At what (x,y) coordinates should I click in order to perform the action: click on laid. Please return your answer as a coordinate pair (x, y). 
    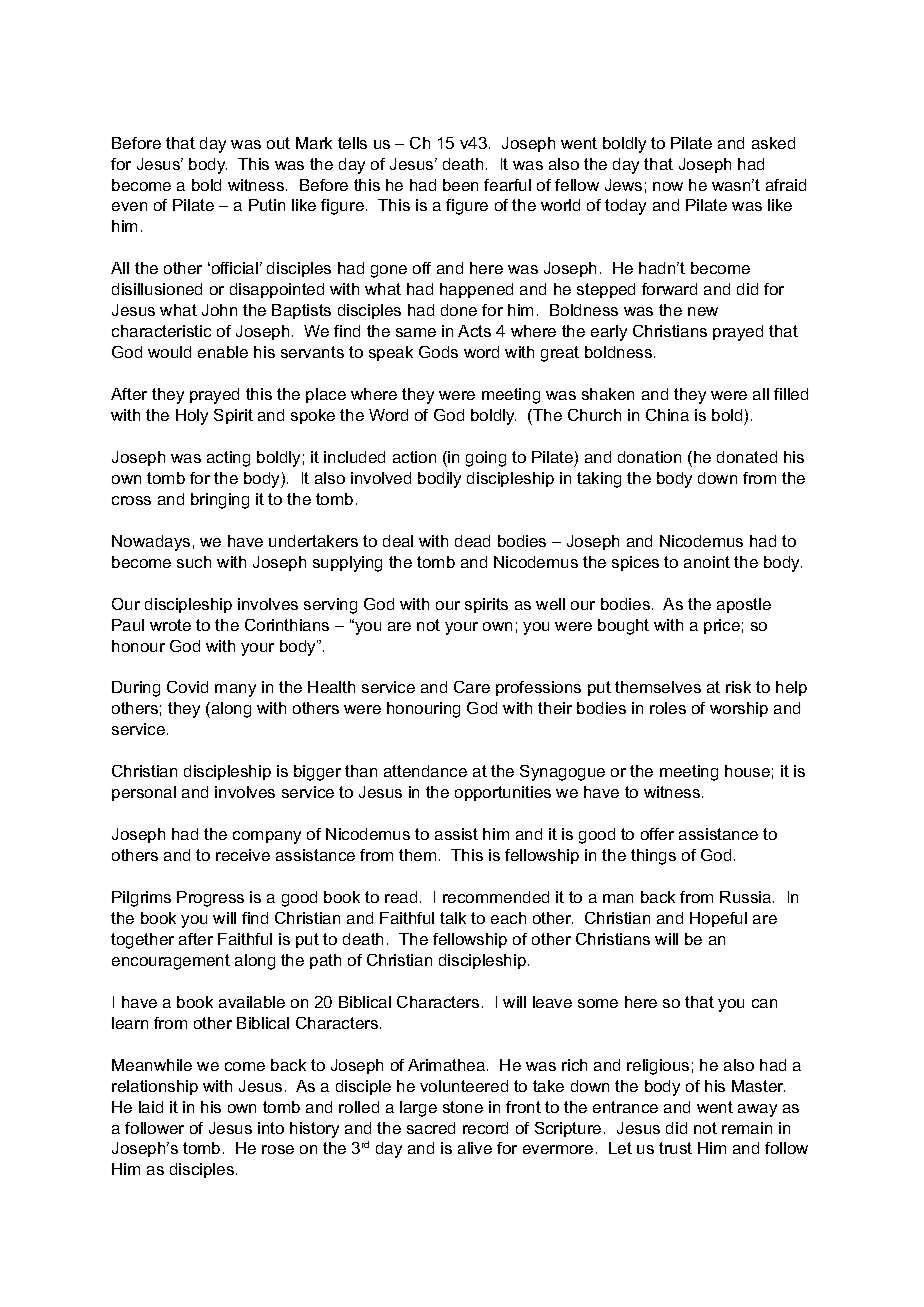
    Looking at the image, I should click on (151, 1107).
